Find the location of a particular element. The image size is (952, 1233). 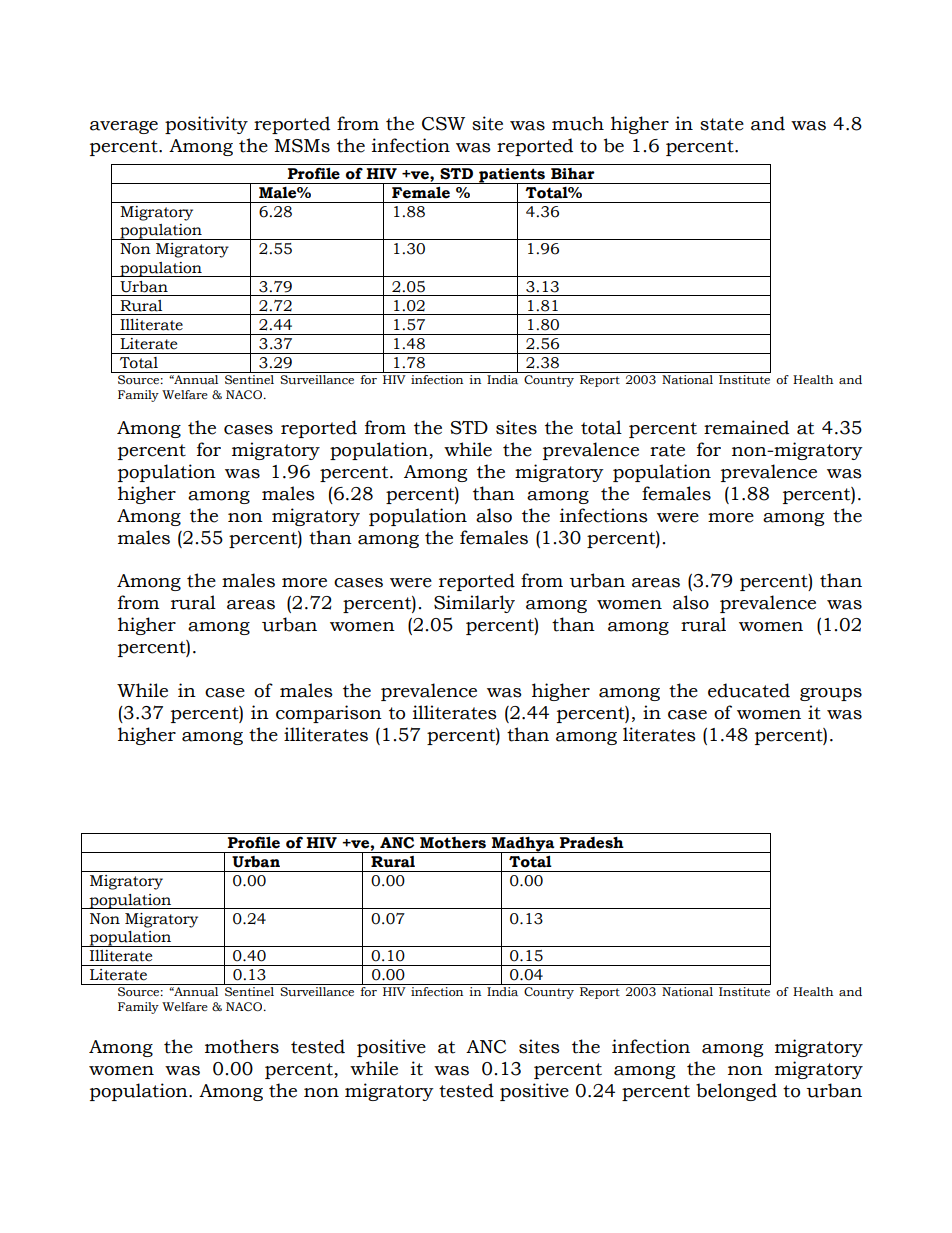

CSW is located at coordinates (443, 124).
